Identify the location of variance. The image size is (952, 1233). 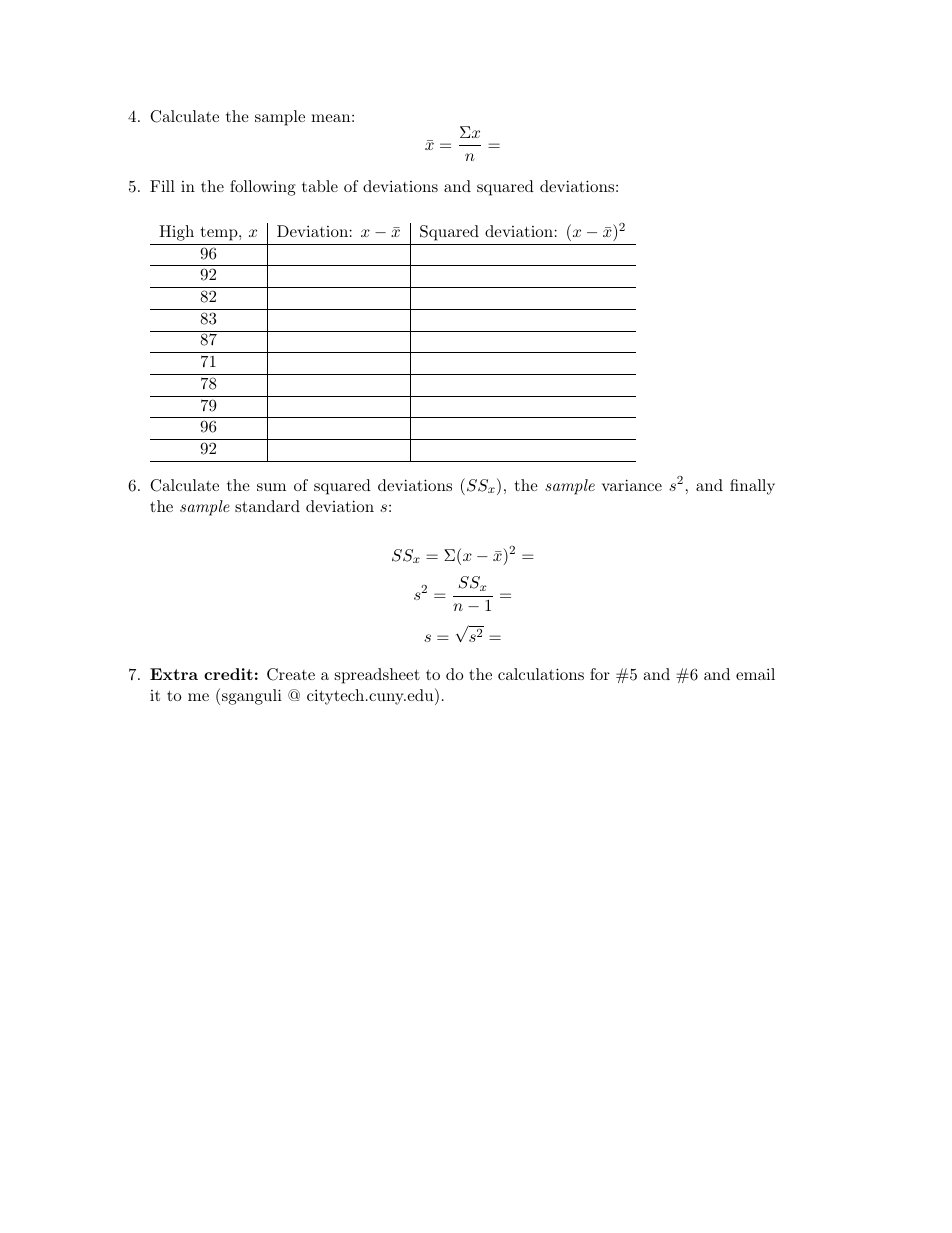
(632, 485).
